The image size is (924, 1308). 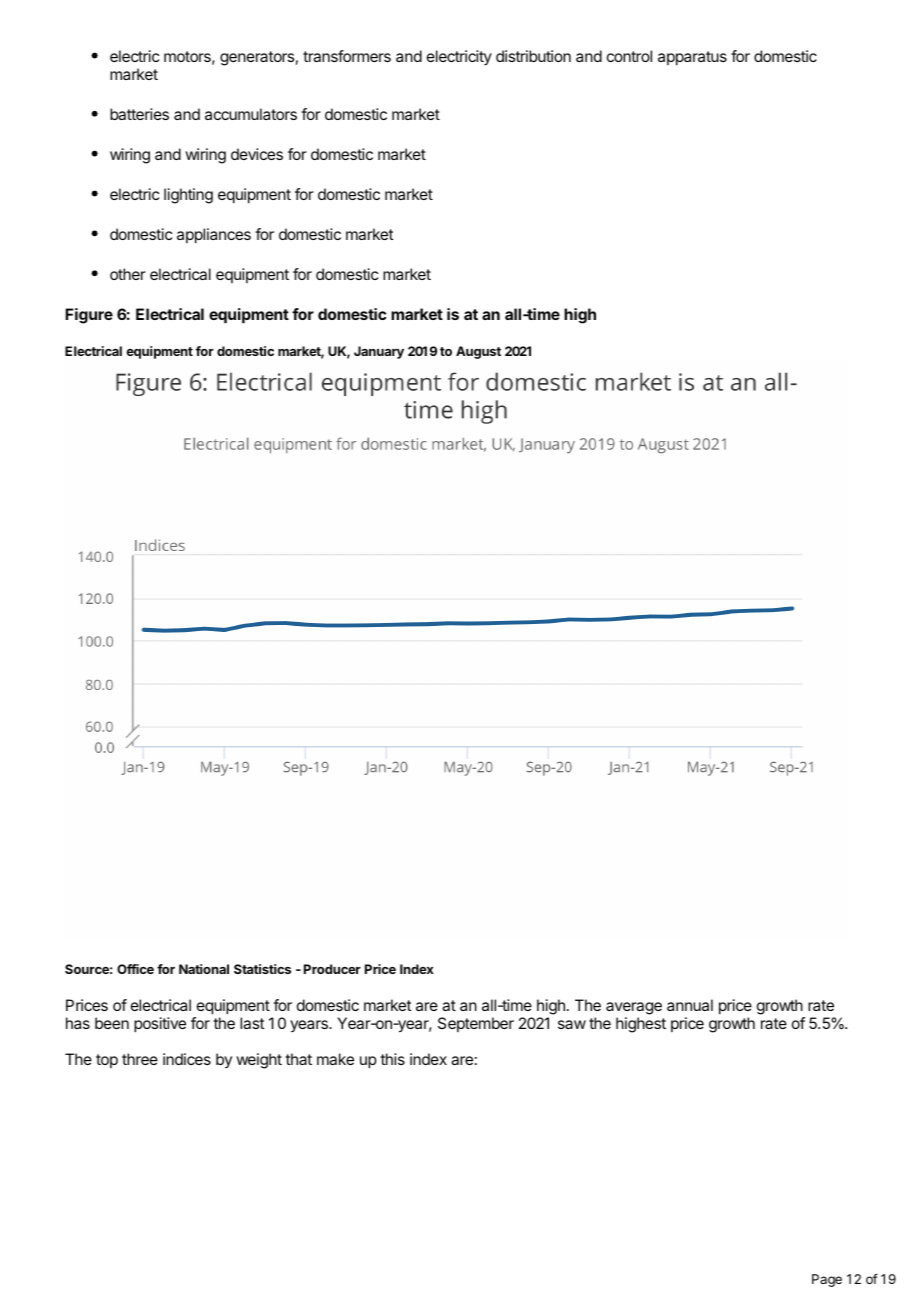 What do you see at coordinates (187, 1059) in the document?
I see `indices` at bounding box center [187, 1059].
